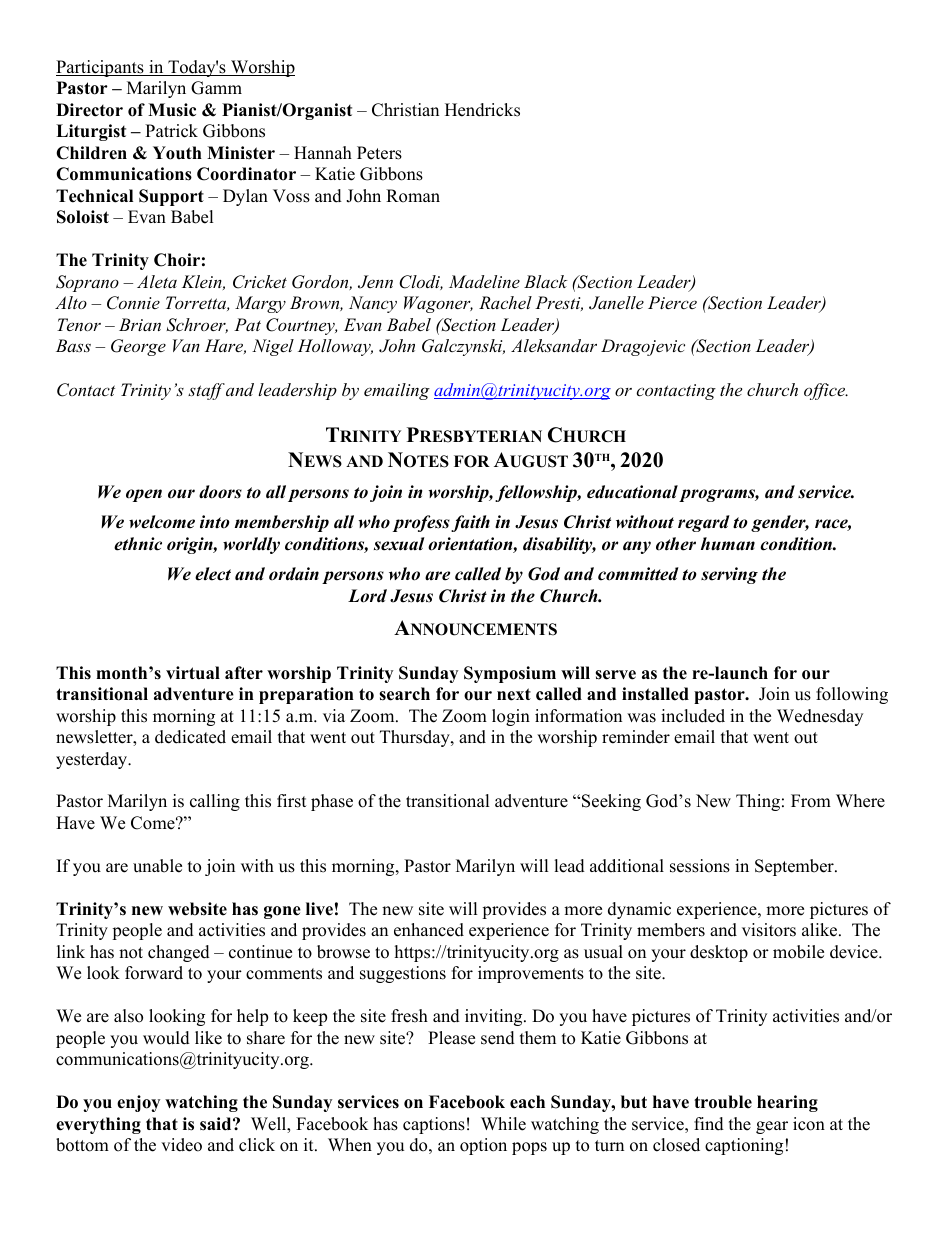  What do you see at coordinates (769, 930) in the screenshot?
I see `visitors` at bounding box center [769, 930].
